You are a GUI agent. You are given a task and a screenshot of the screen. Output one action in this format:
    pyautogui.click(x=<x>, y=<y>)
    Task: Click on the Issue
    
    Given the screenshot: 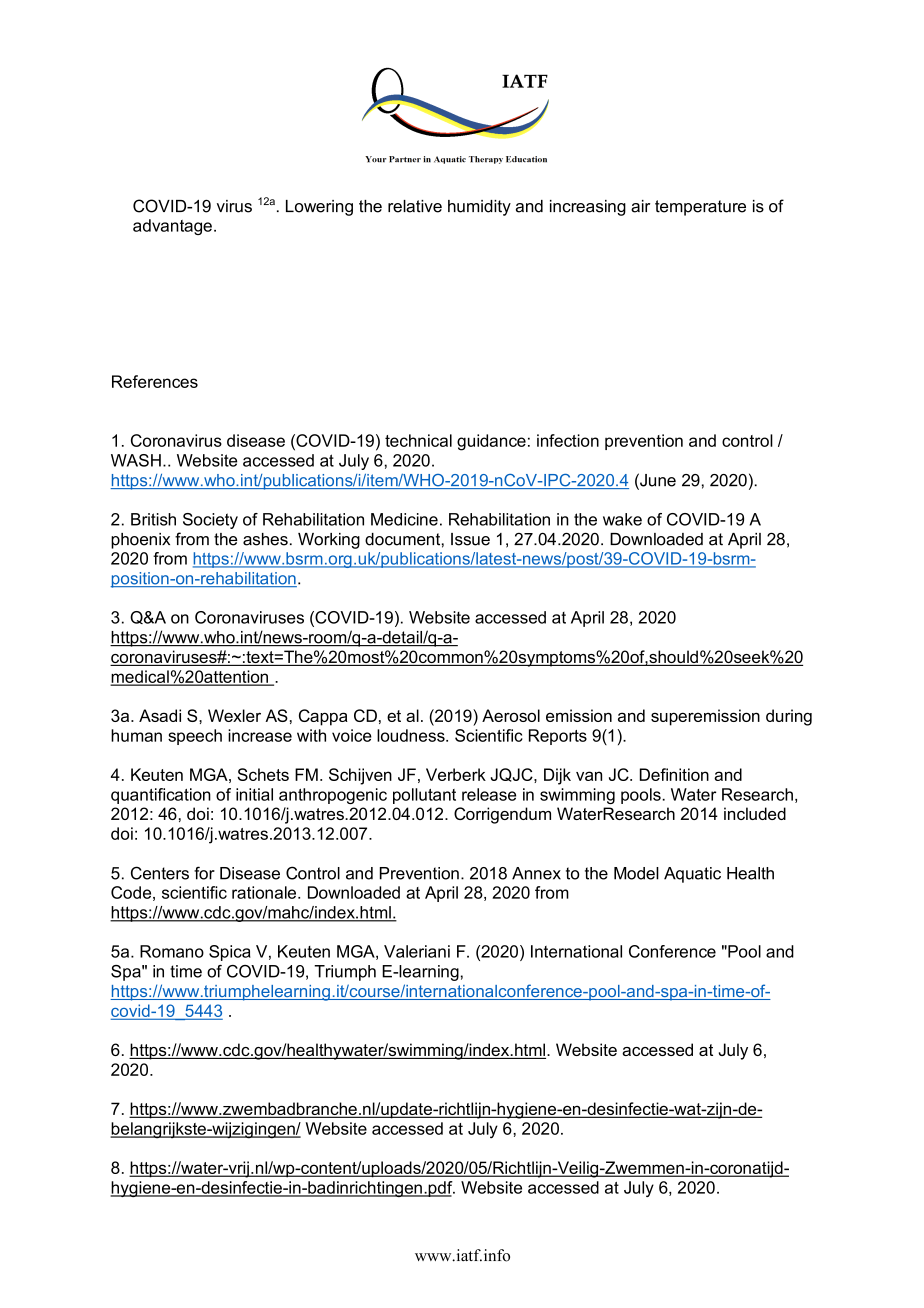 What is the action you would take?
    pyautogui.click(x=470, y=539)
